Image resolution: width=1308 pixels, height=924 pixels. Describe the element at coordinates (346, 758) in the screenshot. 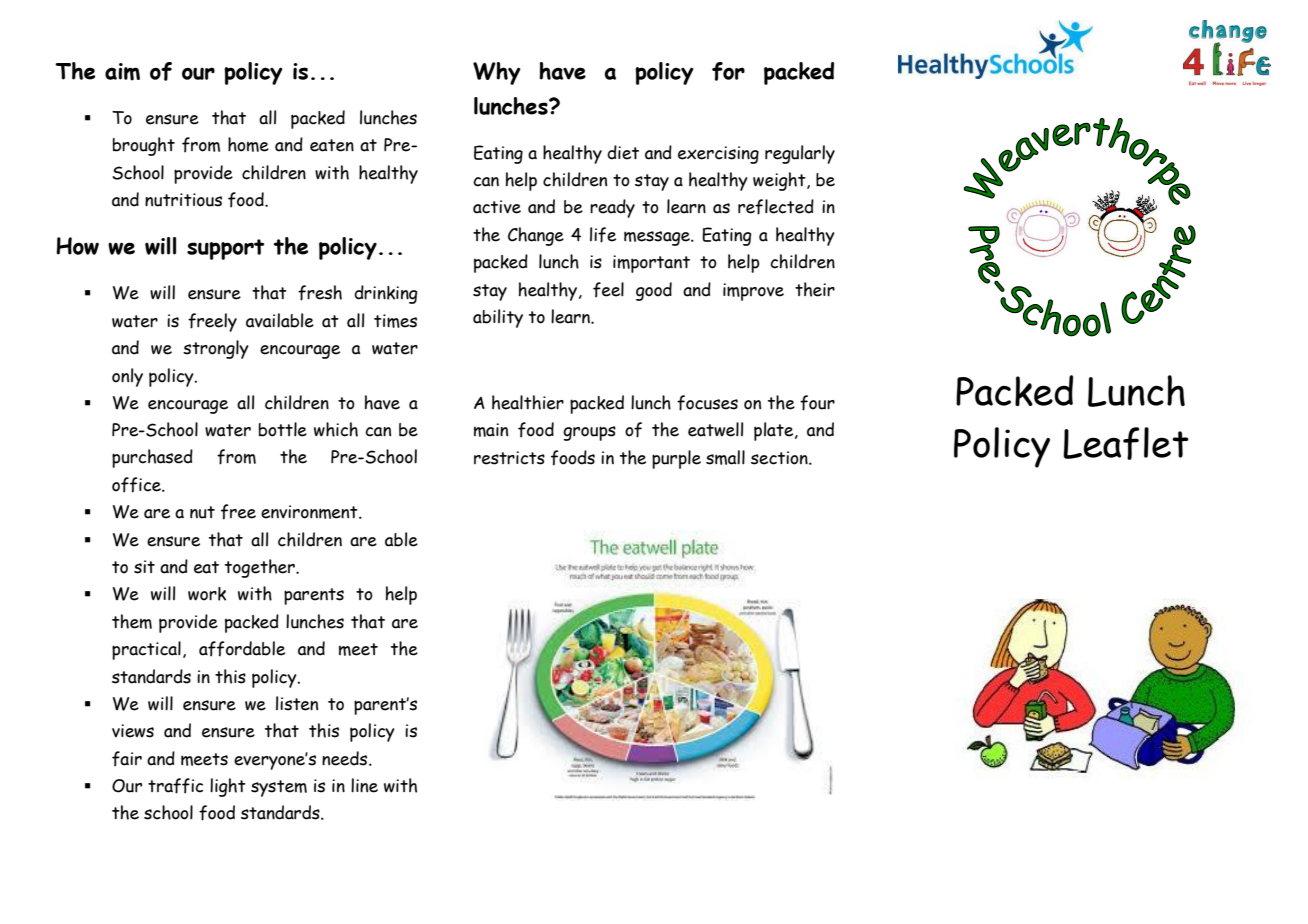

I see `needs` at that location.
